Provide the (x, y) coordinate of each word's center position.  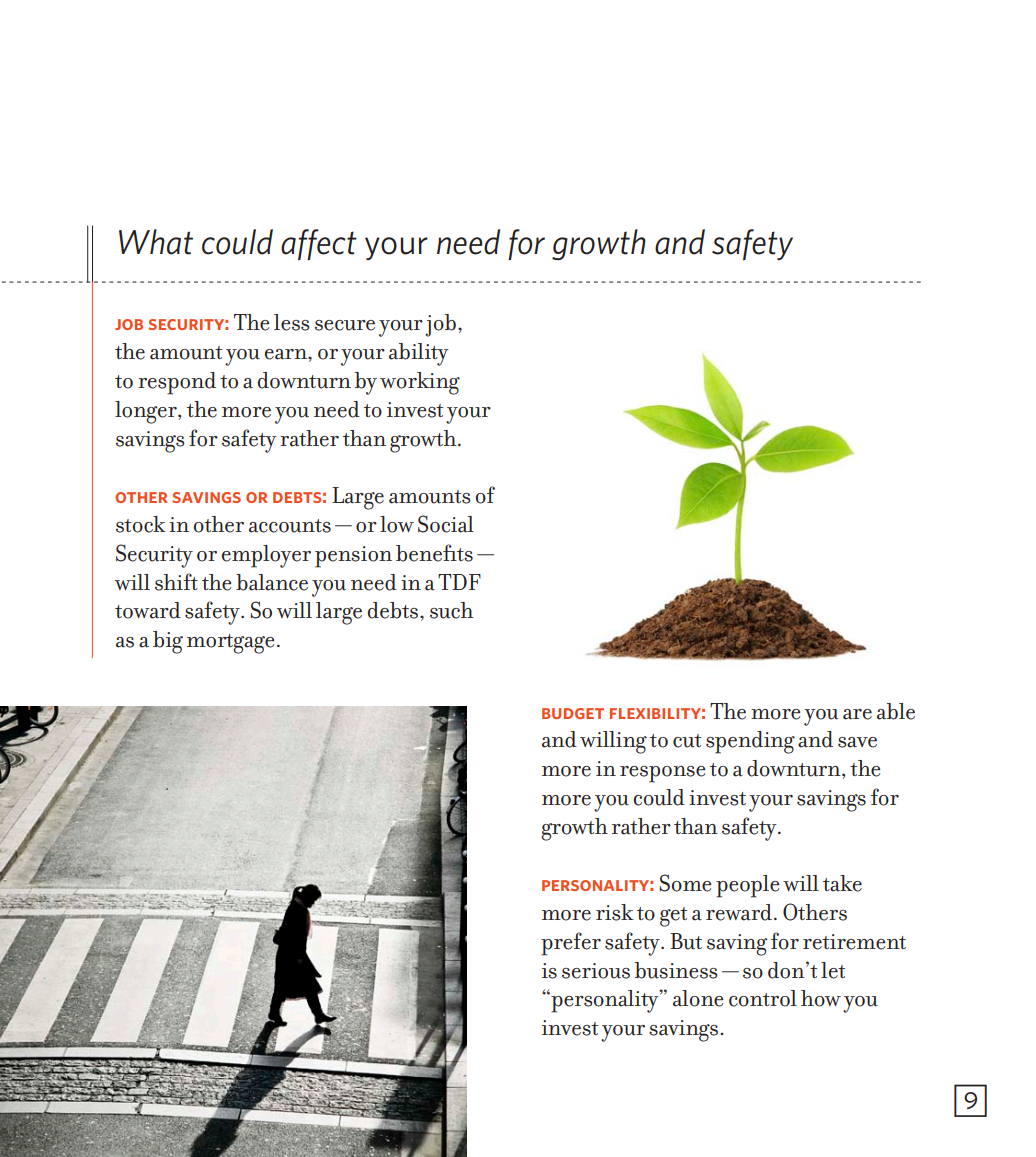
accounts (290, 526)
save (857, 742)
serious (596, 971)
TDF (459, 582)
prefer (571, 944)
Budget (573, 713)
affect (319, 245)
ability (419, 354)
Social (446, 524)
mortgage (230, 644)
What (156, 242)
